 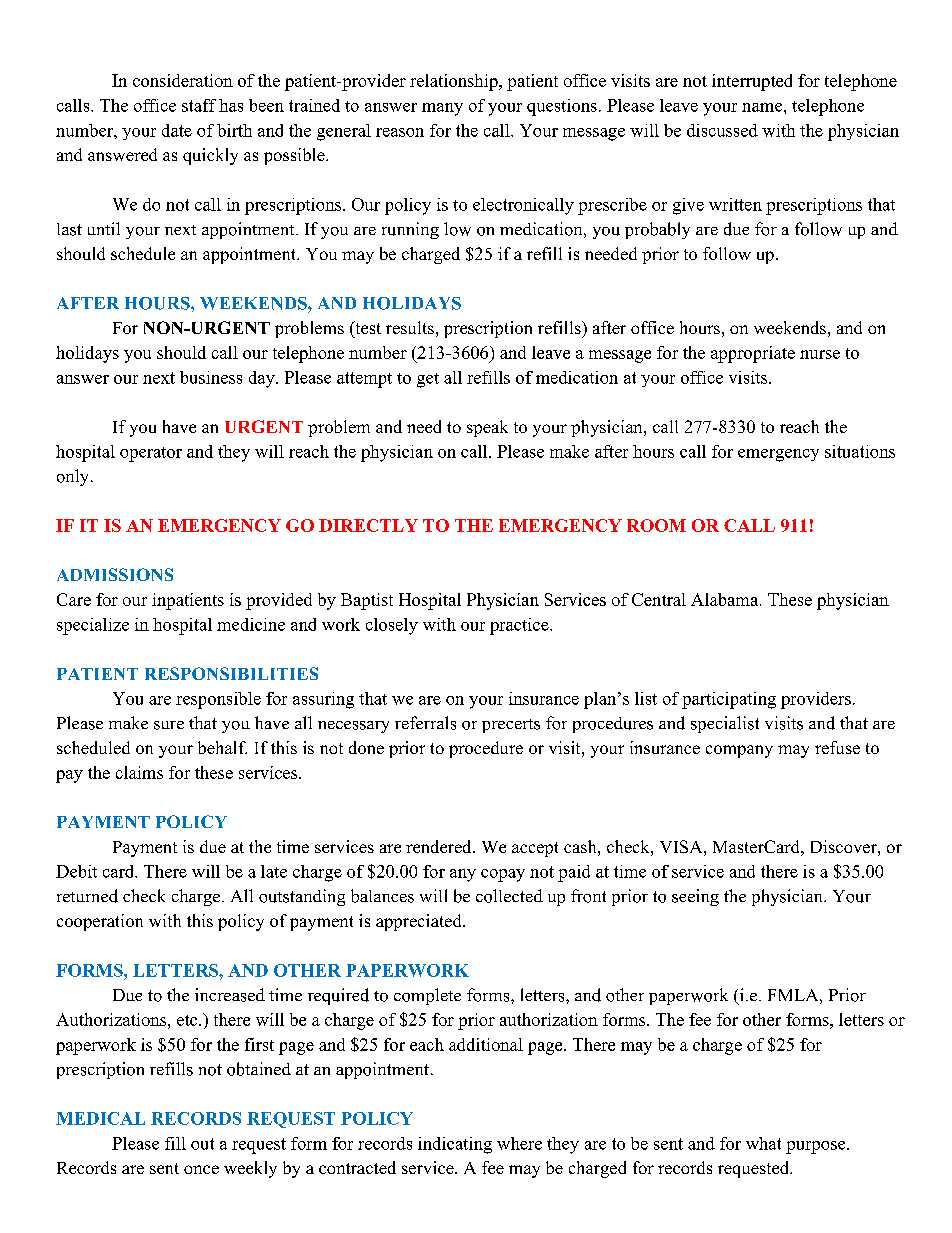 I want to click on once, so click(x=201, y=1169).
